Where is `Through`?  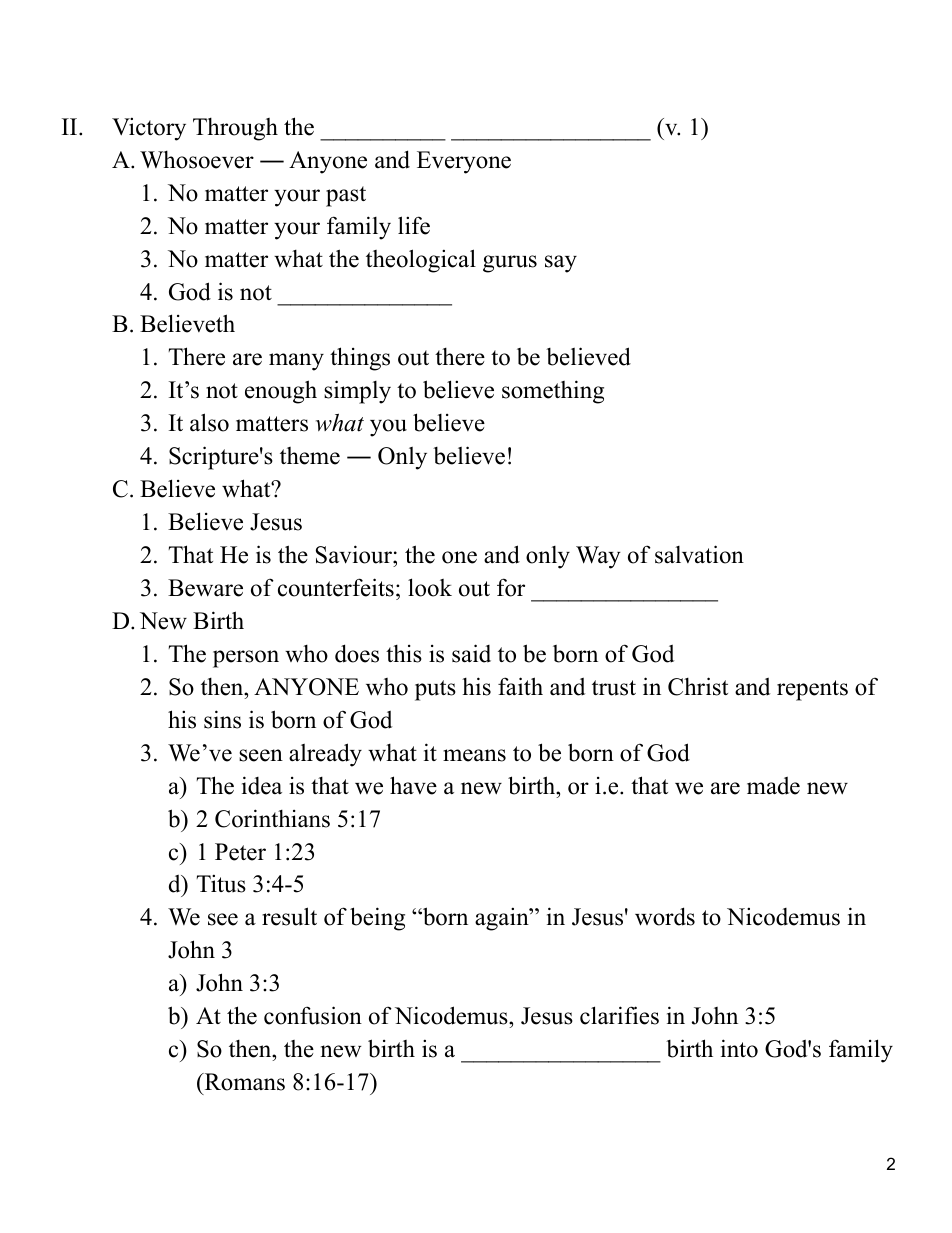 Through is located at coordinates (235, 129).
